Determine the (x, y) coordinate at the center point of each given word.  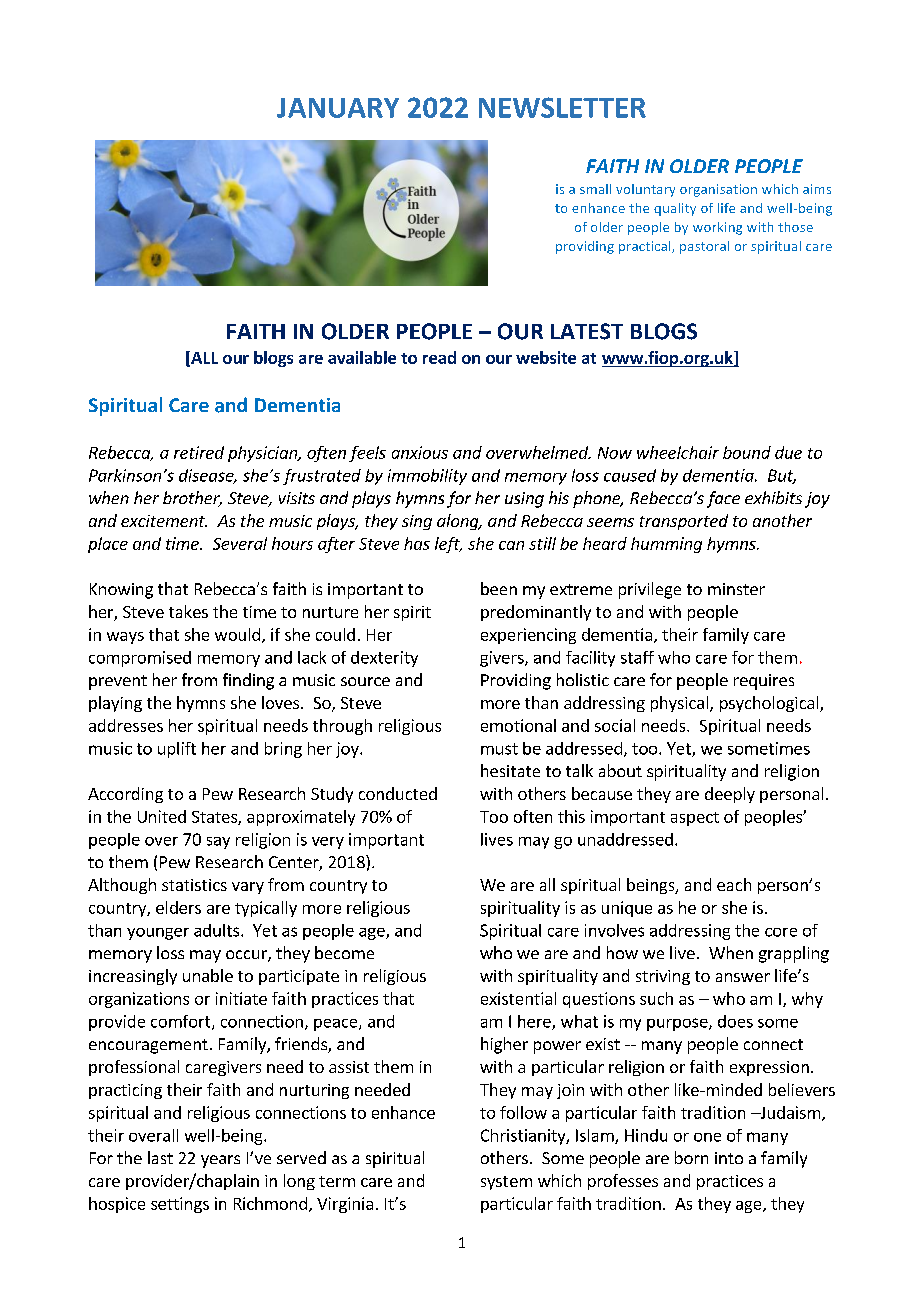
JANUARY (338, 108)
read (439, 357)
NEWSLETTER (562, 107)
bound (747, 452)
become (344, 952)
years (220, 1161)
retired (199, 452)
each (734, 884)
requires (764, 682)
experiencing (528, 636)
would (237, 634)
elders (178, 907)
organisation (718, 190)
